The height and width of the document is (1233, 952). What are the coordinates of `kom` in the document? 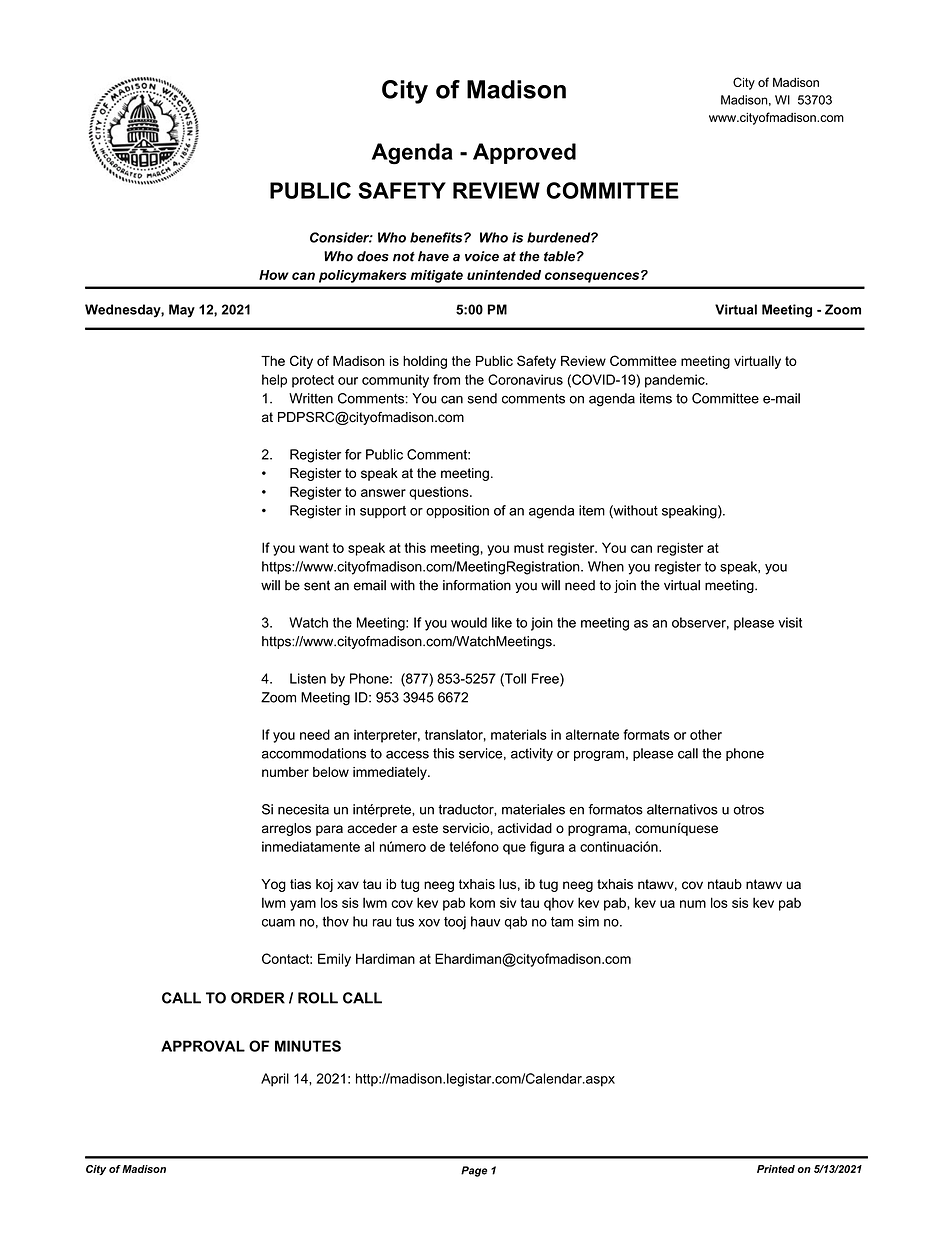 It's located at (482, 903).
